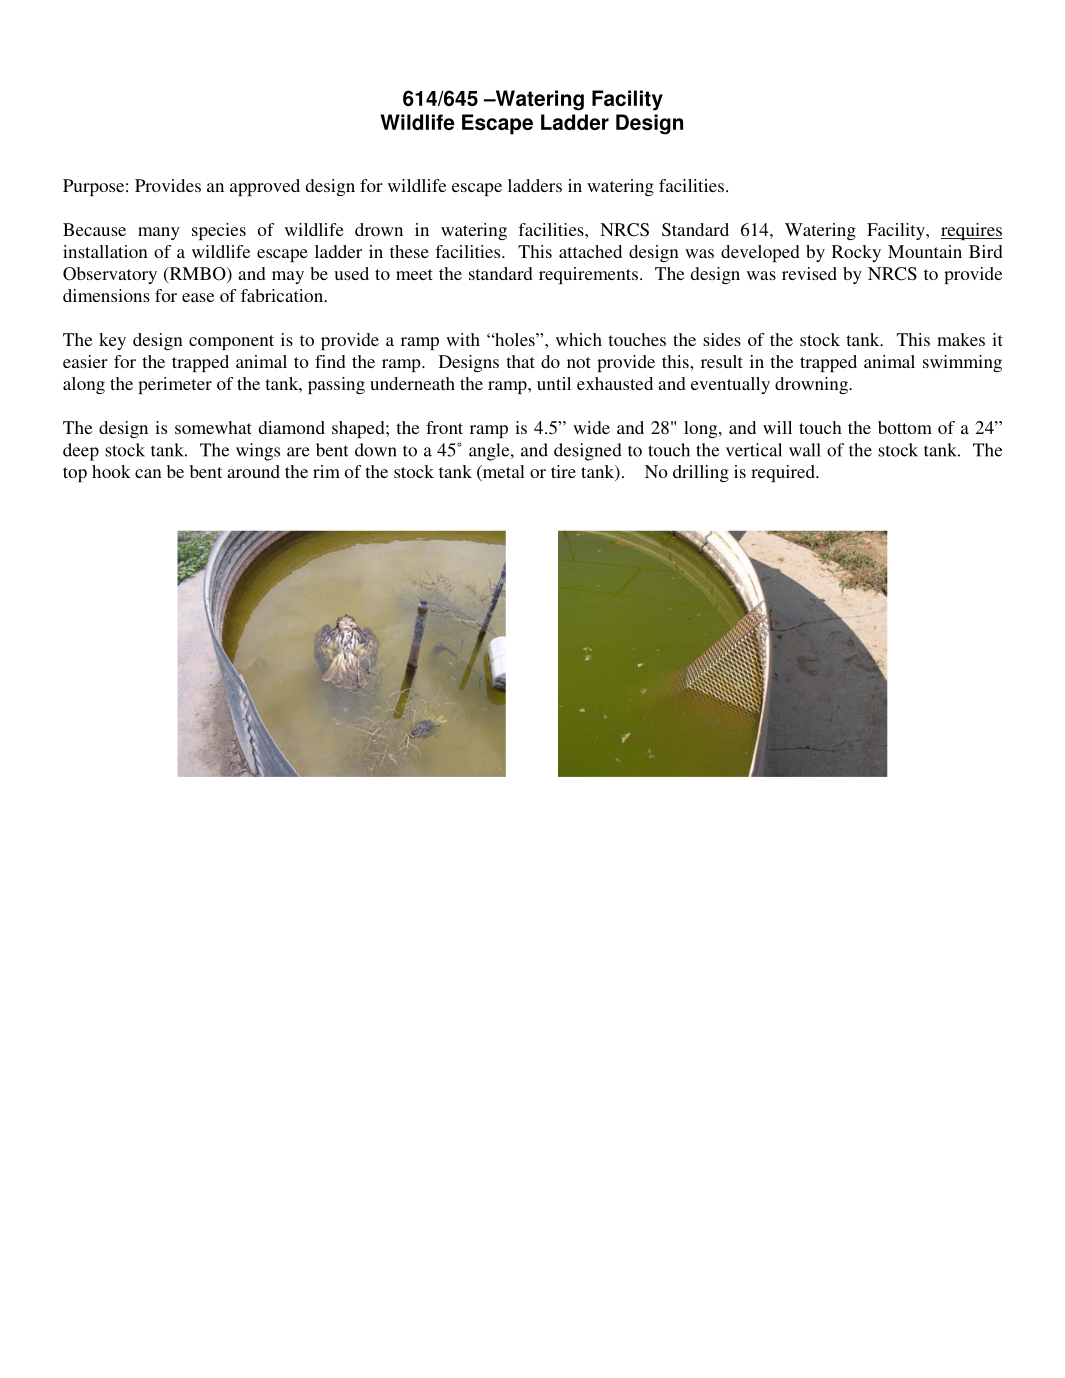 This screenshot has width=1065, height=1378. Describe the element at coordinates (265, 187) in the screenshot. I see `approved` at that location.
